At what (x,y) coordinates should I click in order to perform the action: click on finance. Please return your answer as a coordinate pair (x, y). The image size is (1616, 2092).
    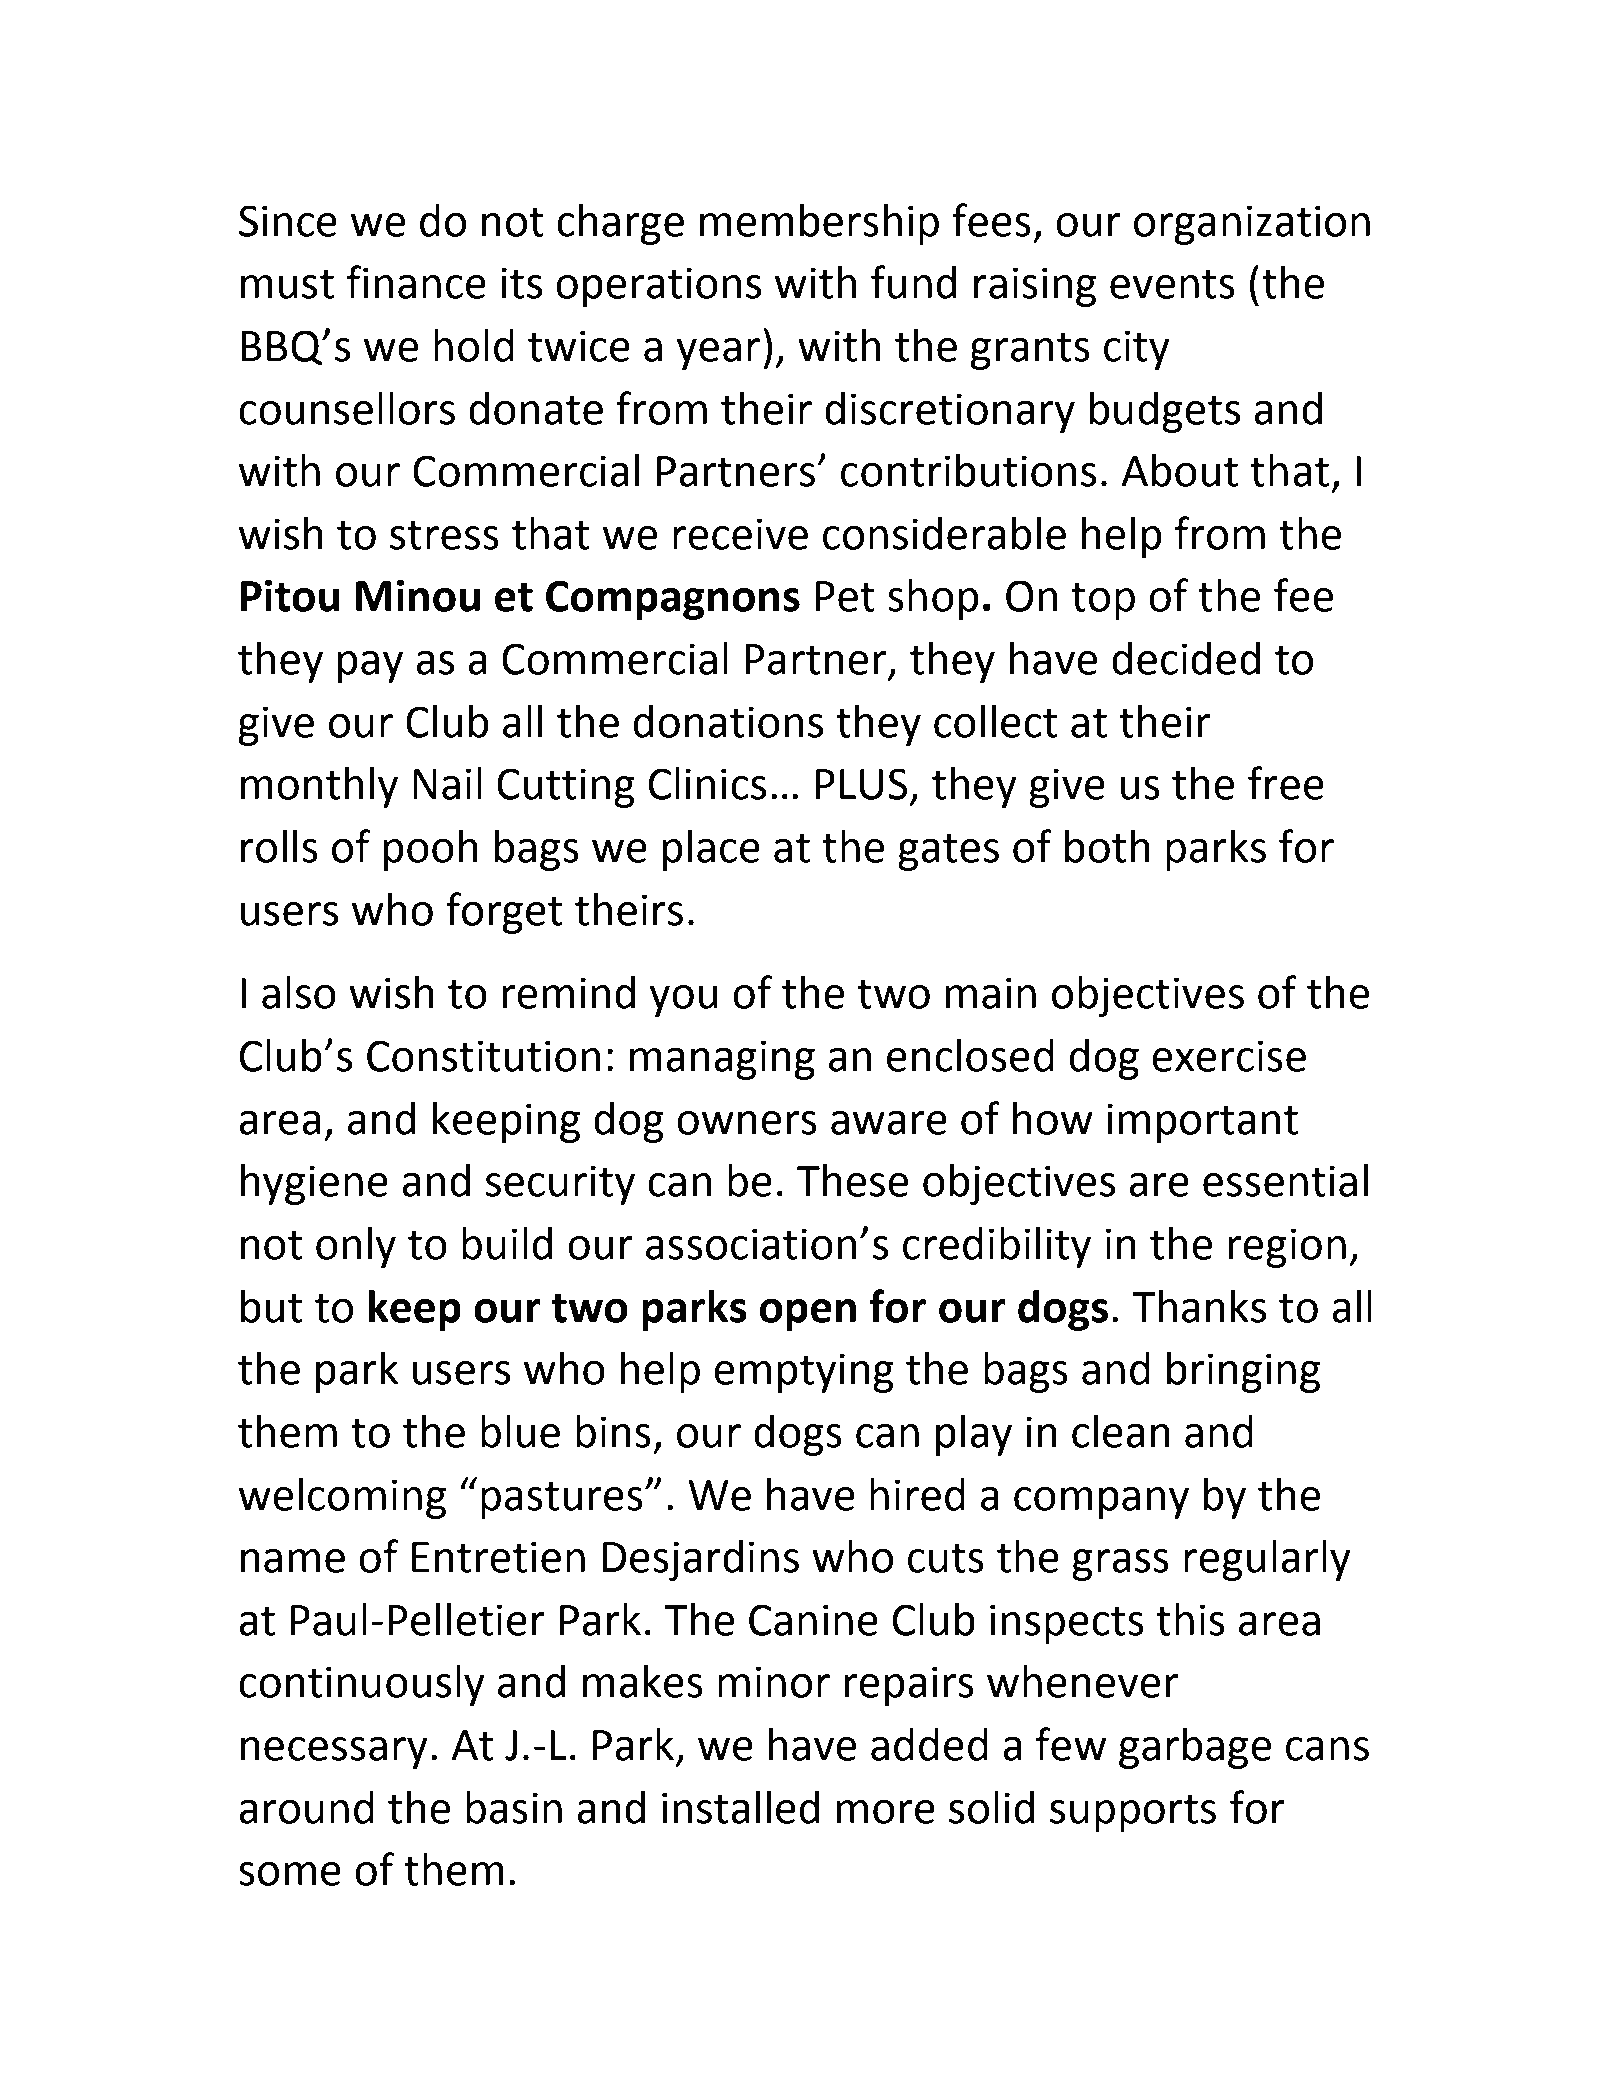
    Looking at the image, I should click on (416, 282).
